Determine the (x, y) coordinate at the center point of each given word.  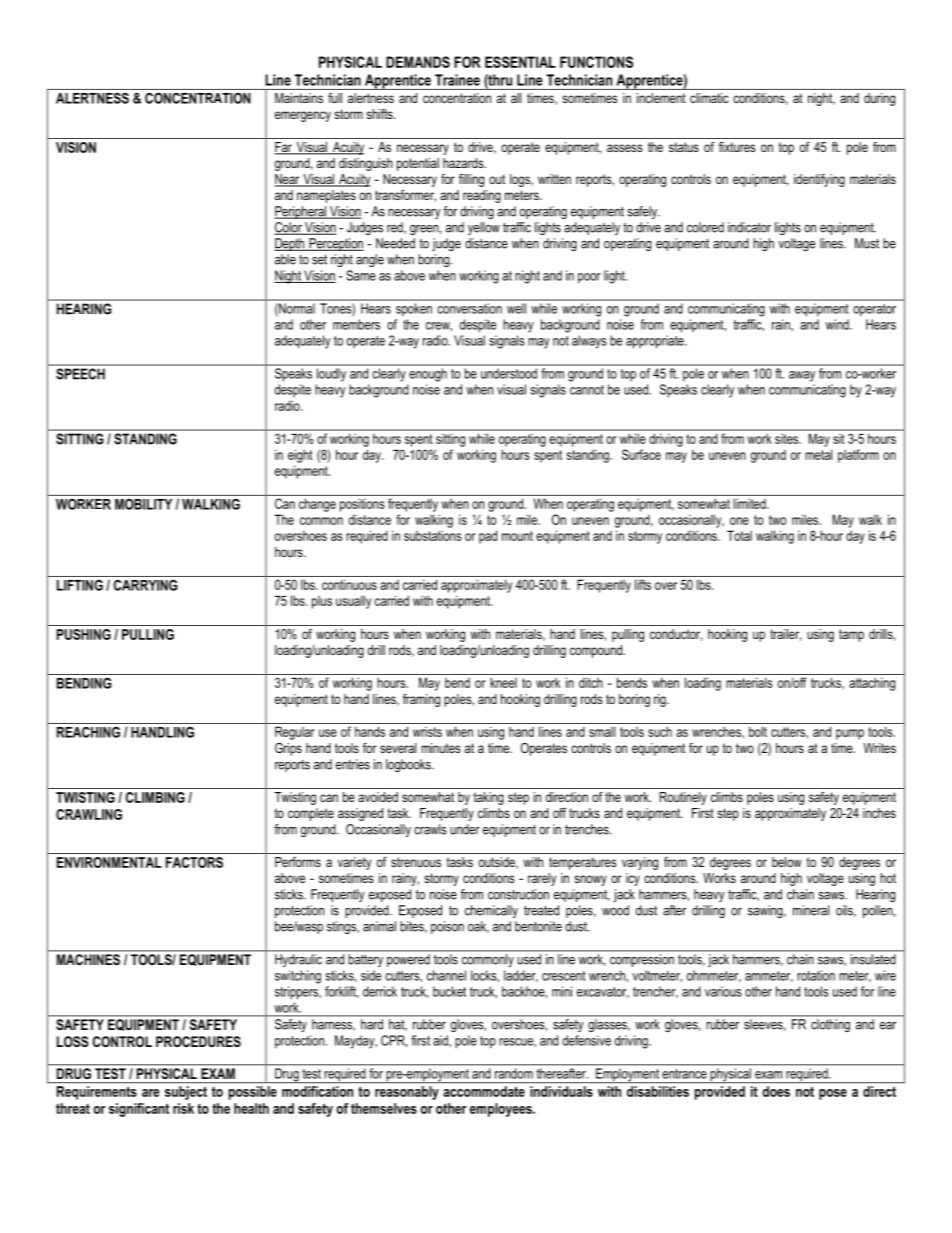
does (776, 1091)
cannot (587, 390)
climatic (709, 98)
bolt (758, 731)
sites (788, 439)
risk (183, 1108)
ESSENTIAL (520, 62)
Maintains (299, 98)
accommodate (484, 1091)
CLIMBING (155, 797)
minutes (441, 748)
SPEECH (80, 374)
